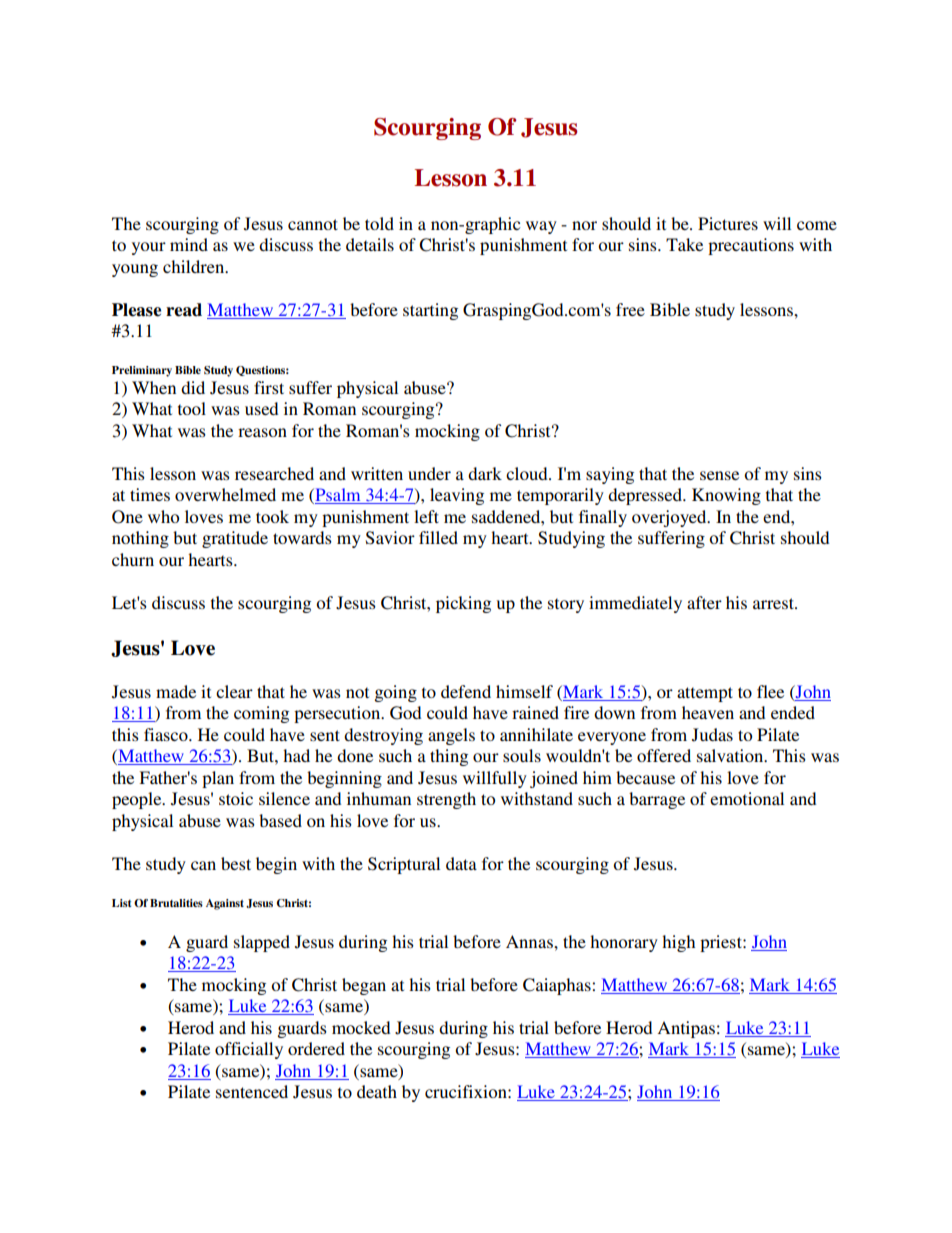 The image size is (952, 1233). What do you see at coordinates (751, 246) in the screenshot?
I see `precautions` at bounding box center [751, 246].
